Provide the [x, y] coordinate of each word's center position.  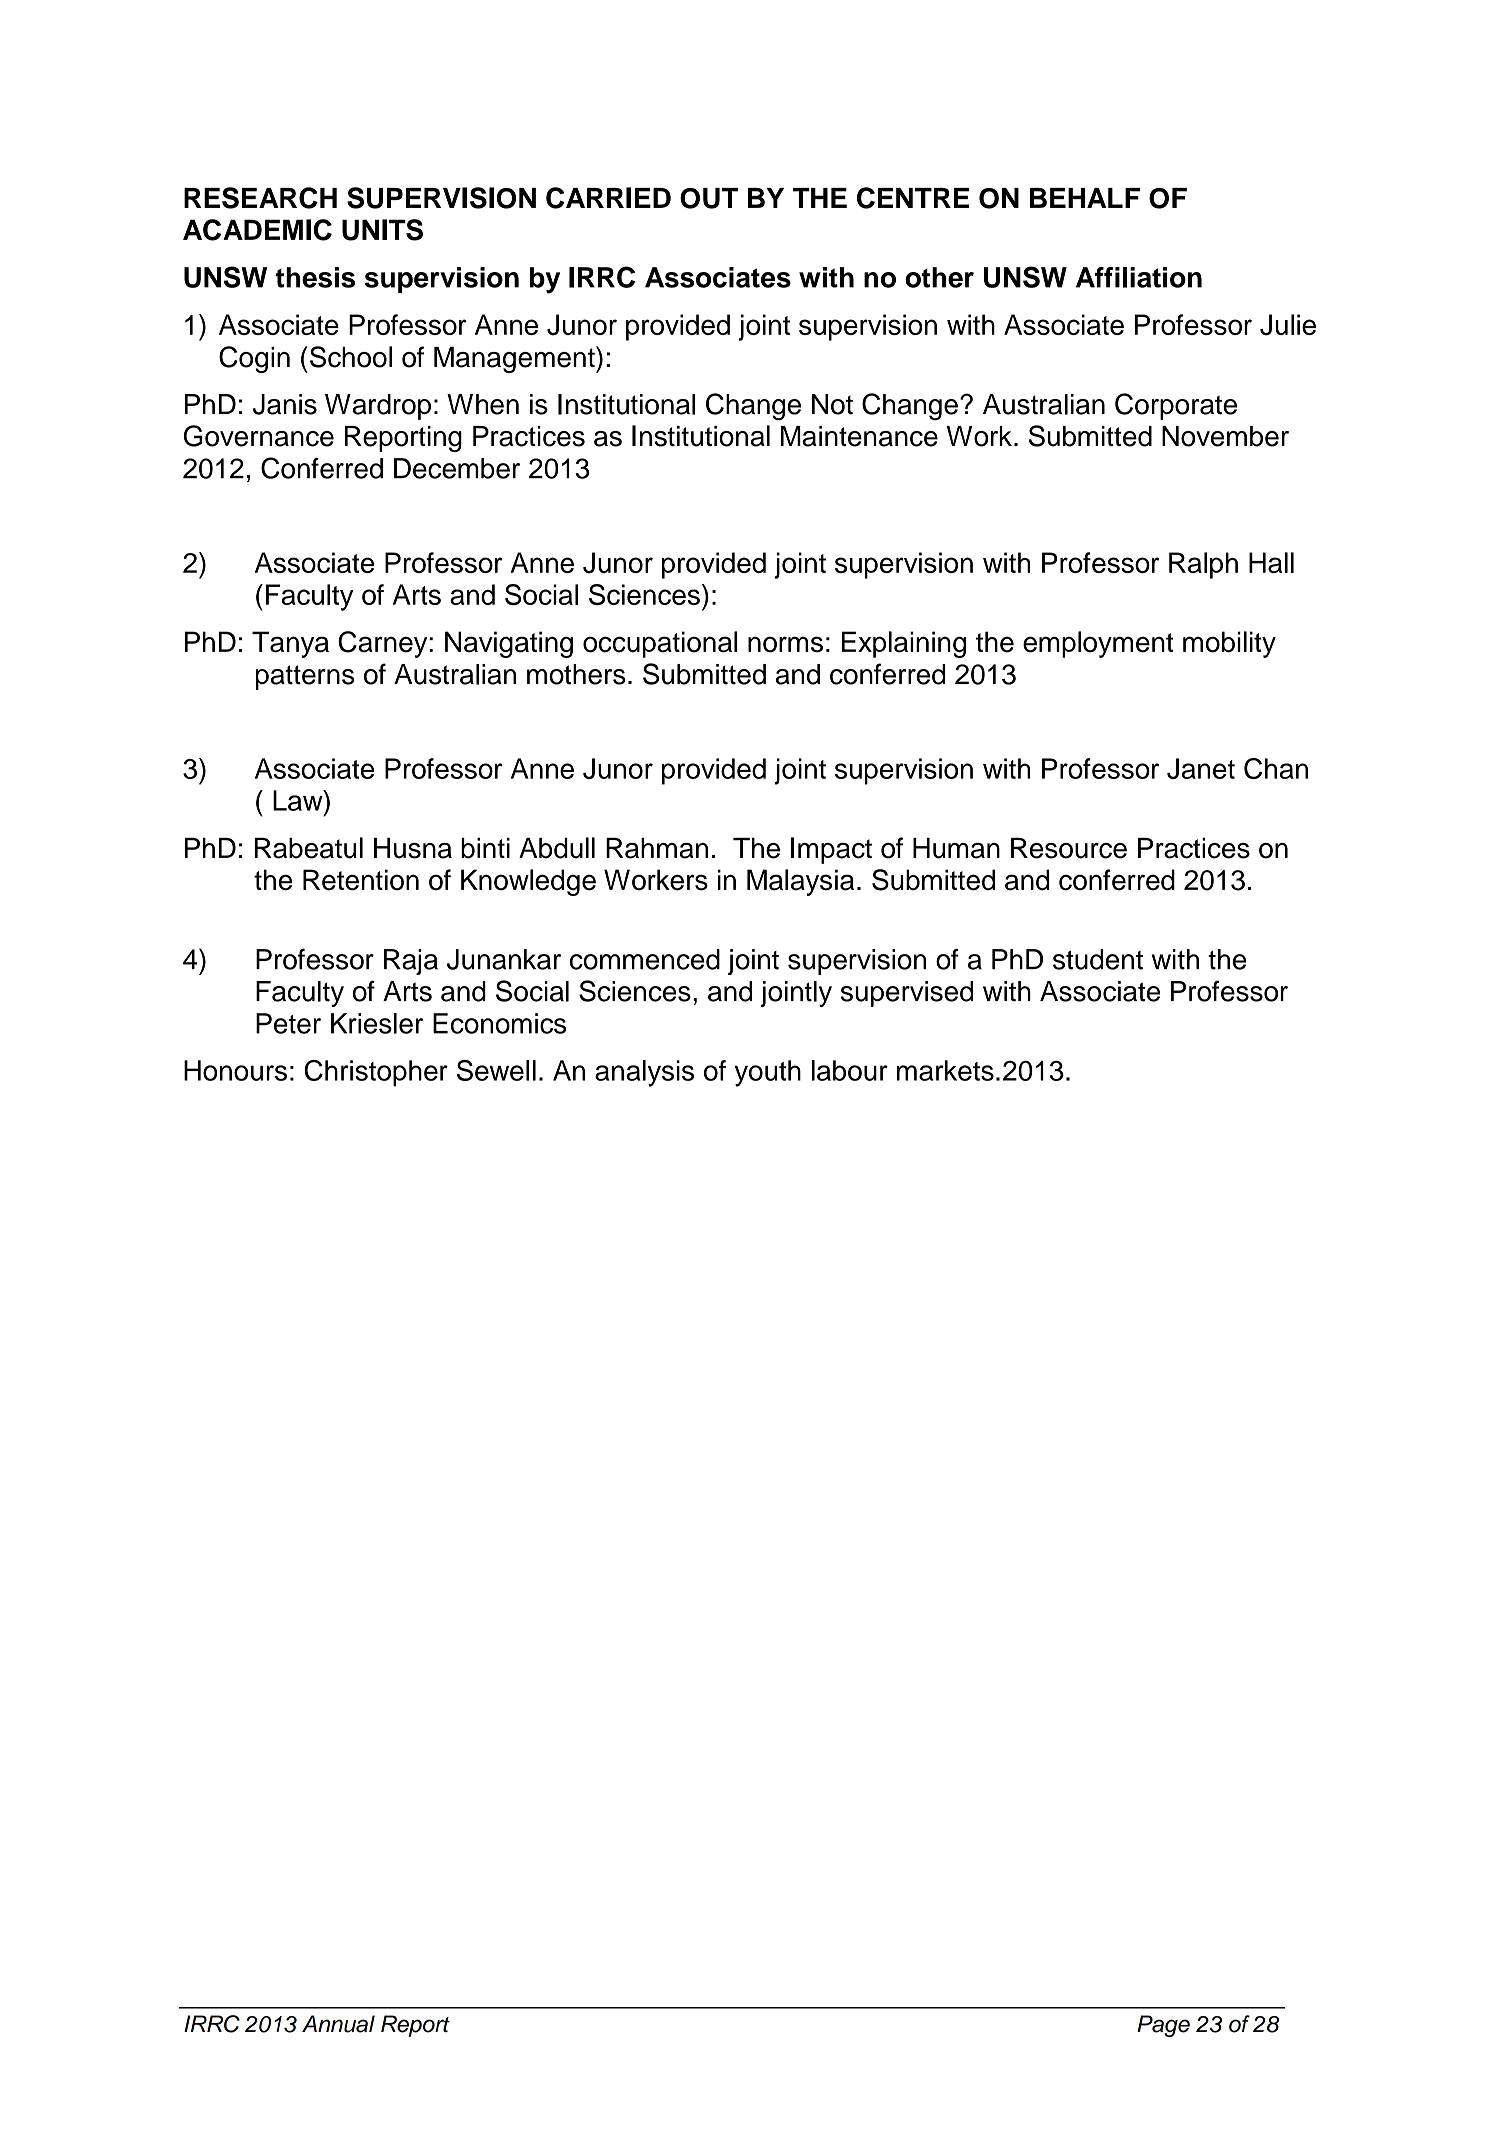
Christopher [376, 1073]
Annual [338, 2024]
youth [768, 1073]
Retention [361, 880]
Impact [831, 850]
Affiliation [1139, 277]
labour [850, 1070]
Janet [1201, 768]
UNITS [382, 230]
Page [1163, 2026]
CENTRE [913, 198]
